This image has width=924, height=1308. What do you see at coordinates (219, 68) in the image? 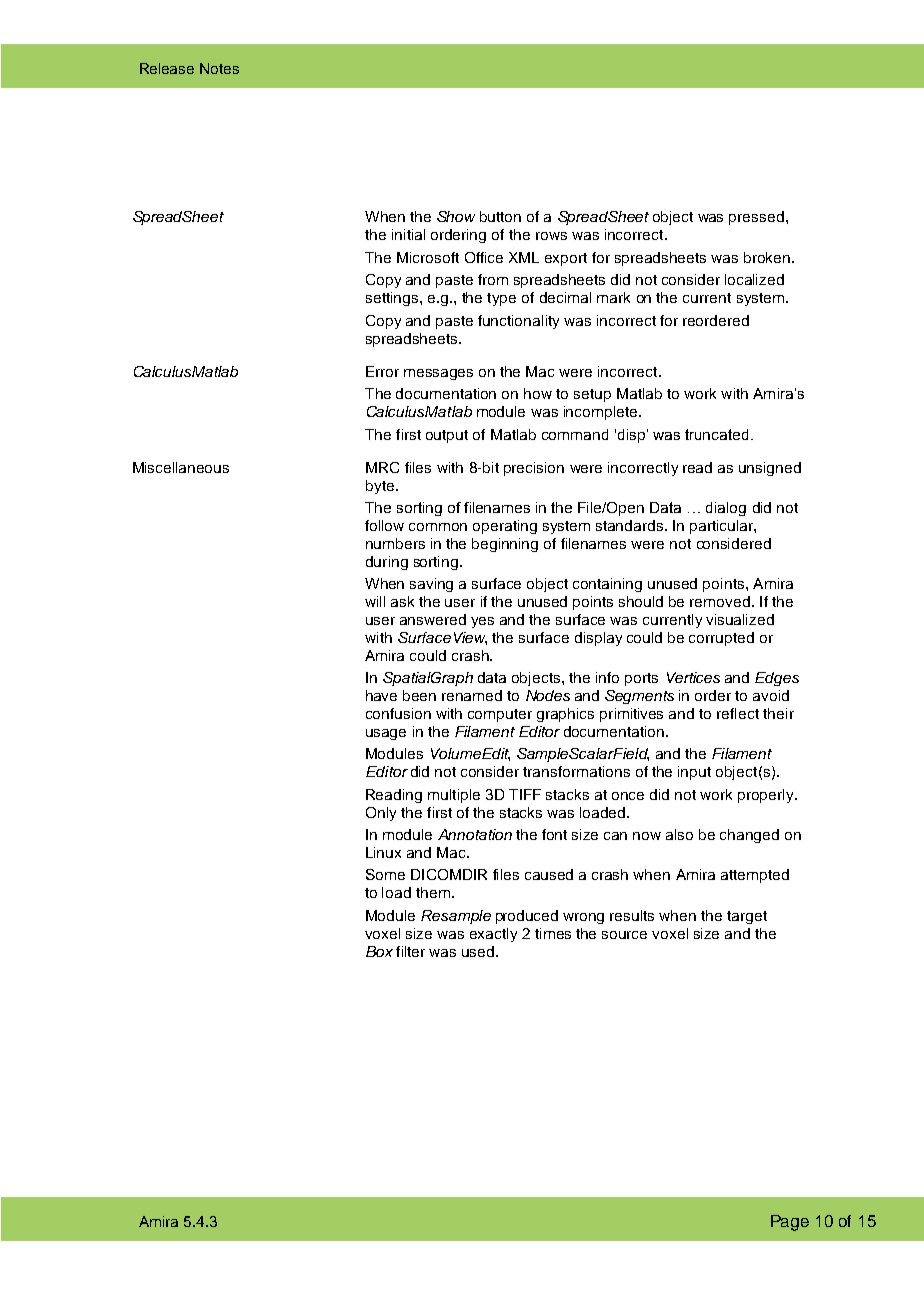
I see `Notes` at bounding box center [219, 68].
